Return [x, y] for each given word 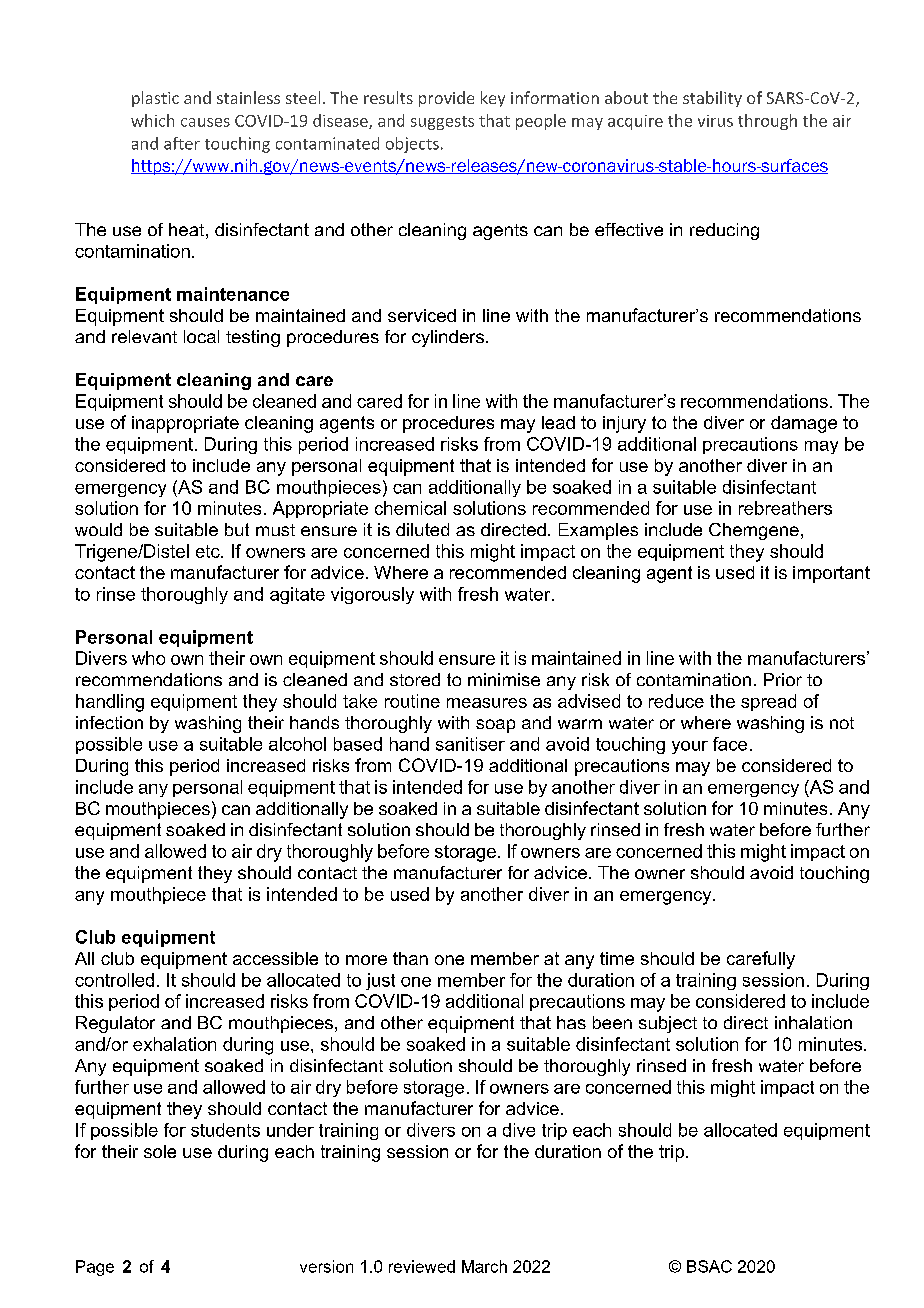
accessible [275, 958]
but [237, 529]
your [690, 747]
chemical [410, 508]
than [410, 958]
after [182, 143]
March [484, 1266]
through [767, 122]
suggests [442, 123]
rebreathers [785, 508]
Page [95, 1268]
